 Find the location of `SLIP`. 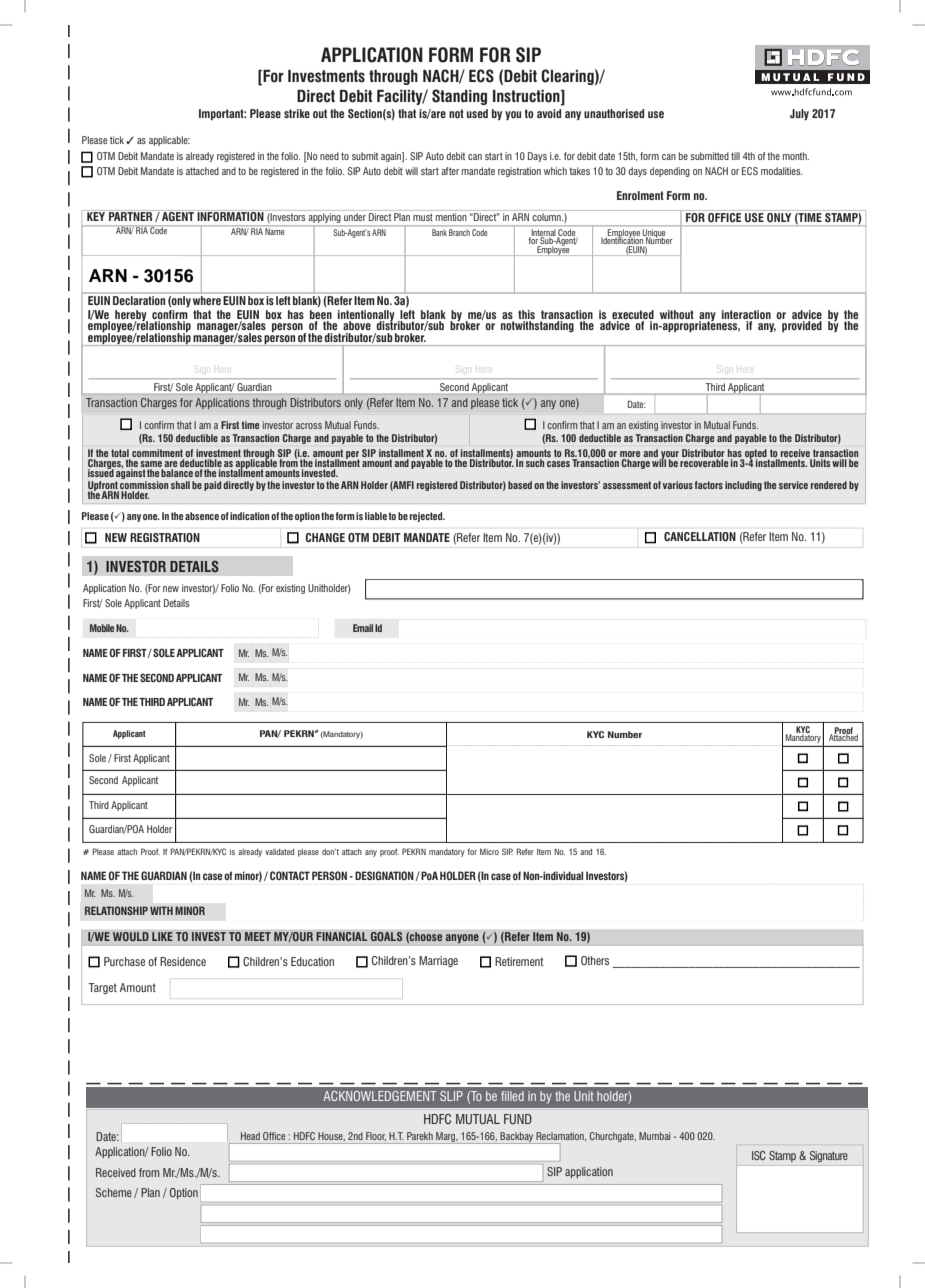

SLIP is located at coordinates (451, 1096).
